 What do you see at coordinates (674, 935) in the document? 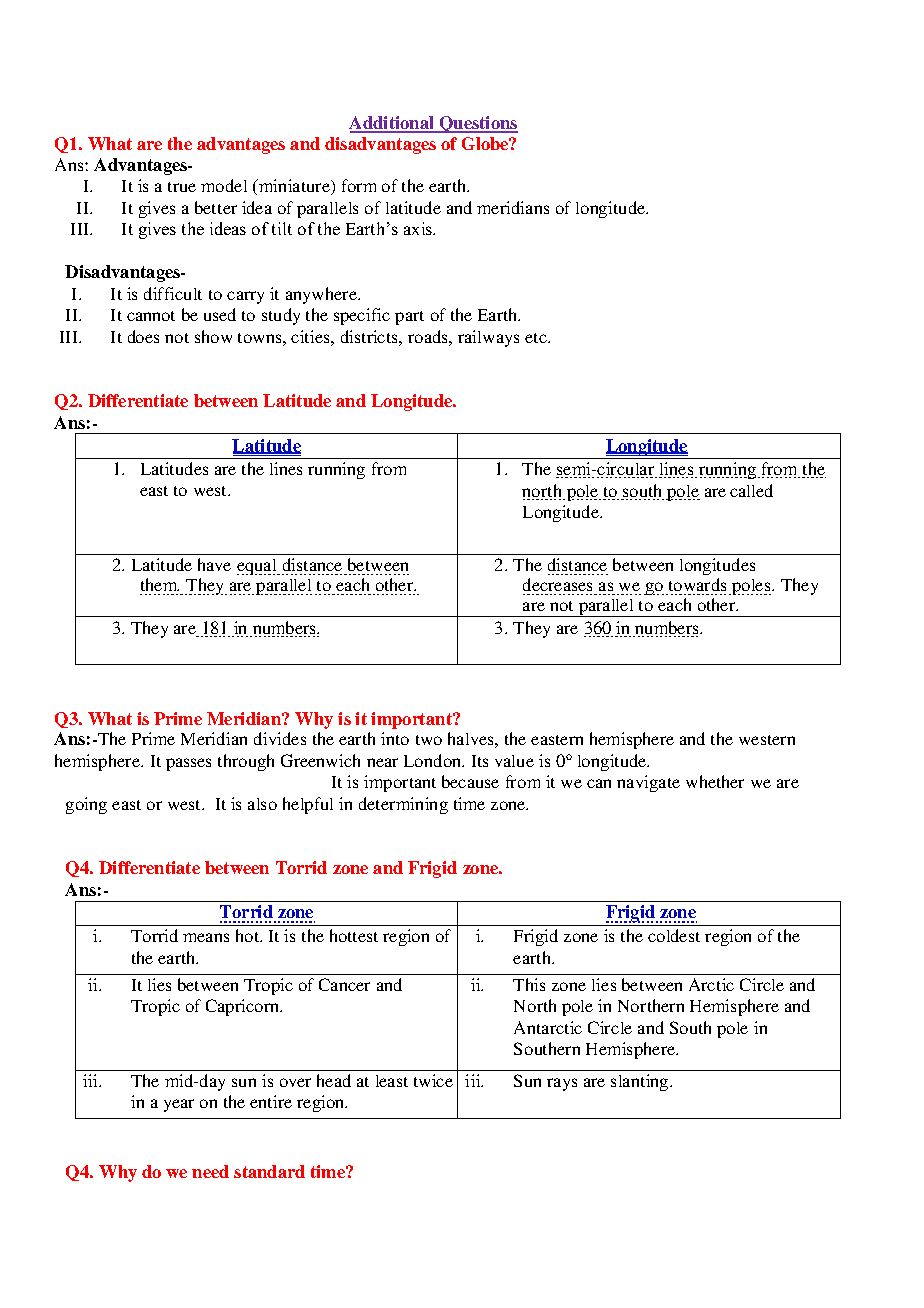
I see `coldest` at bounding box center [674, 935].
